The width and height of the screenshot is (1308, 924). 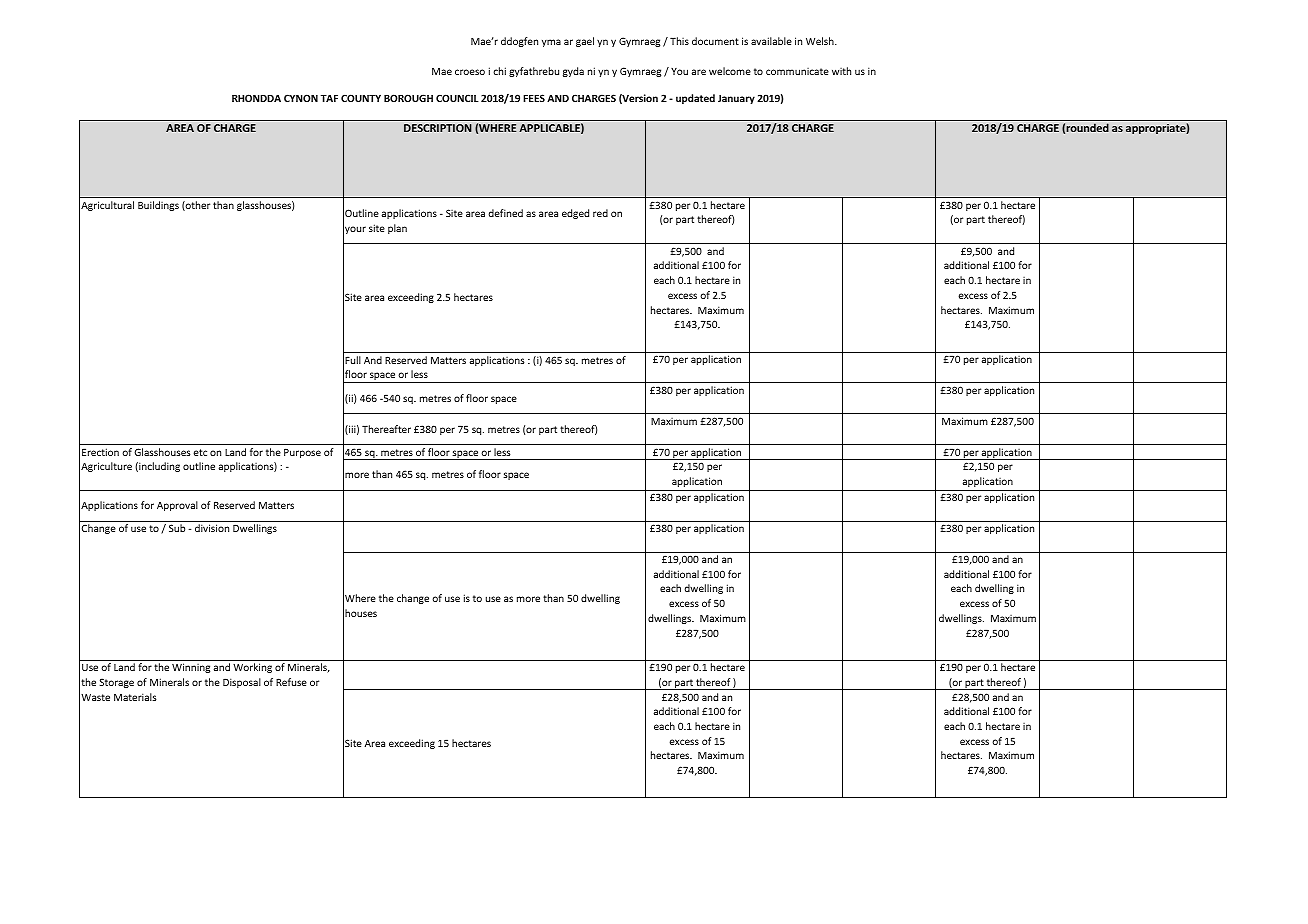 I want to click on etc, so click(x=200, y=452).
